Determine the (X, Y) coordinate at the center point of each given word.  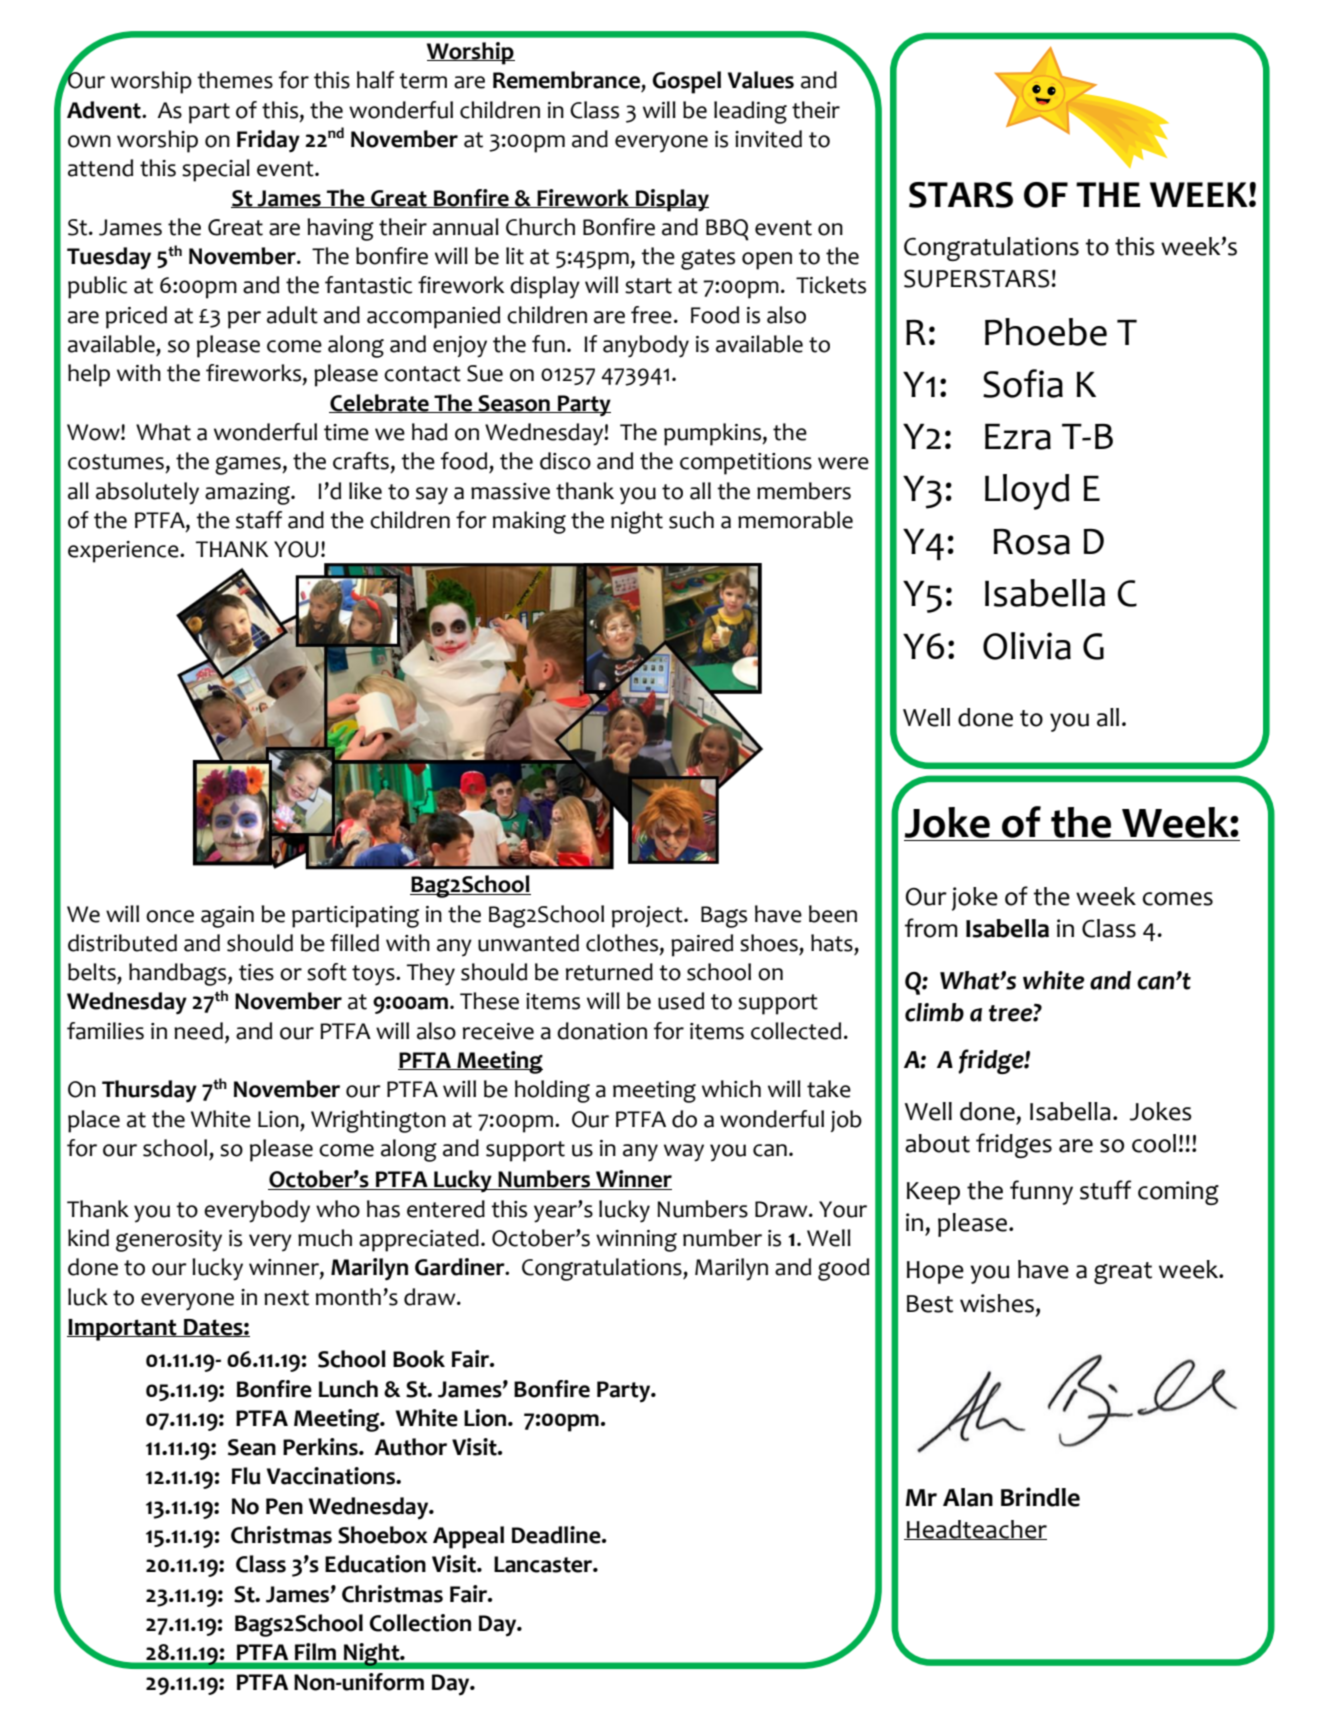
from (931, 928)
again (227, 917)
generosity (169, 1241)
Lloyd (1027, 492)
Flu (246, 1476)
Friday (268, 141)
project (648, 917)
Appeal (468, 1537)
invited (768, 139)
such (691, 520)
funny (1041, 1192)
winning (636, 1241)
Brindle (1040, 1497)
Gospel (686, 82)
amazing (248, 494)
